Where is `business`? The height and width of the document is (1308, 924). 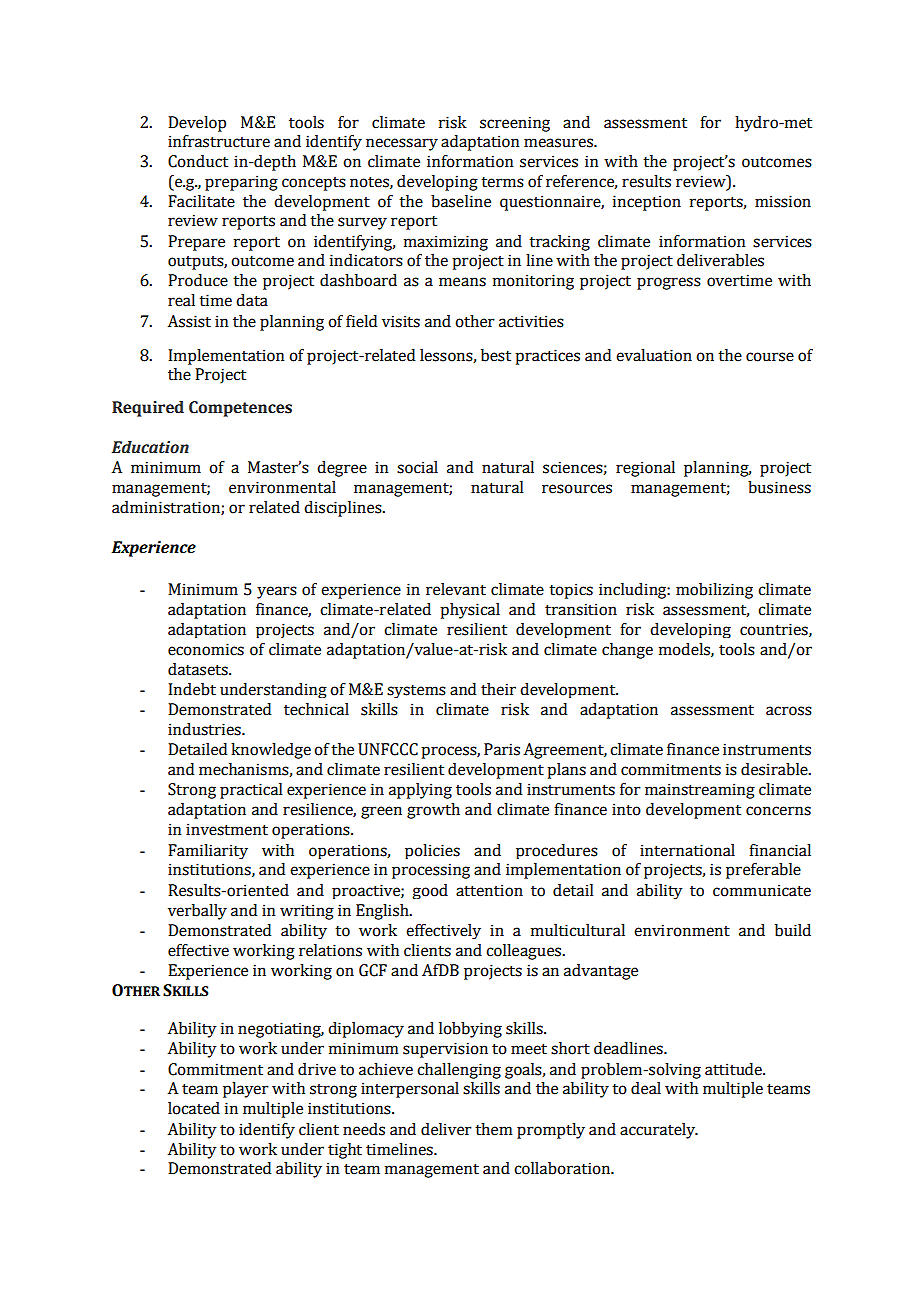
business is located at coordinates (779, 487).
